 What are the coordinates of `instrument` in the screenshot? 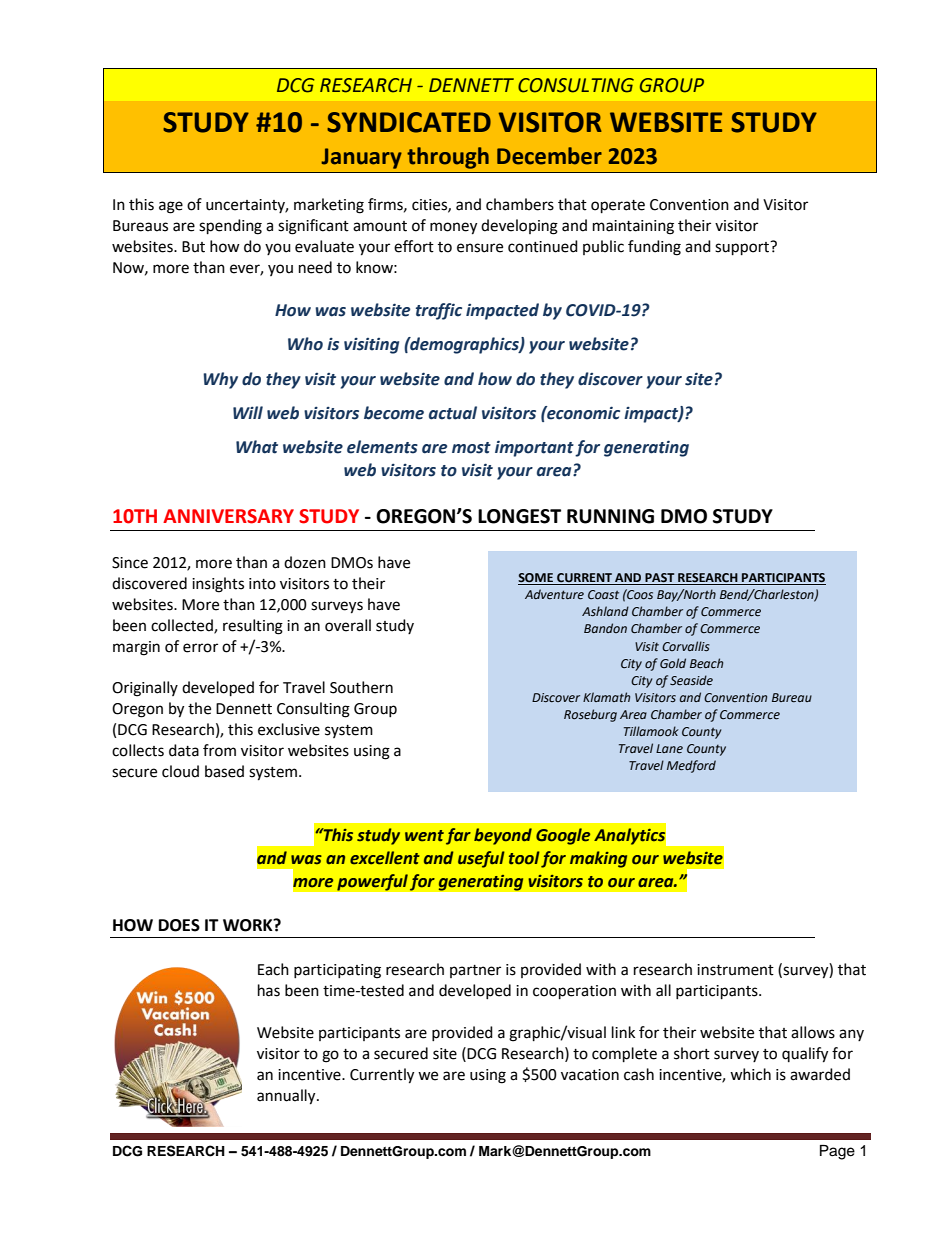 It's located at (735, 970).
